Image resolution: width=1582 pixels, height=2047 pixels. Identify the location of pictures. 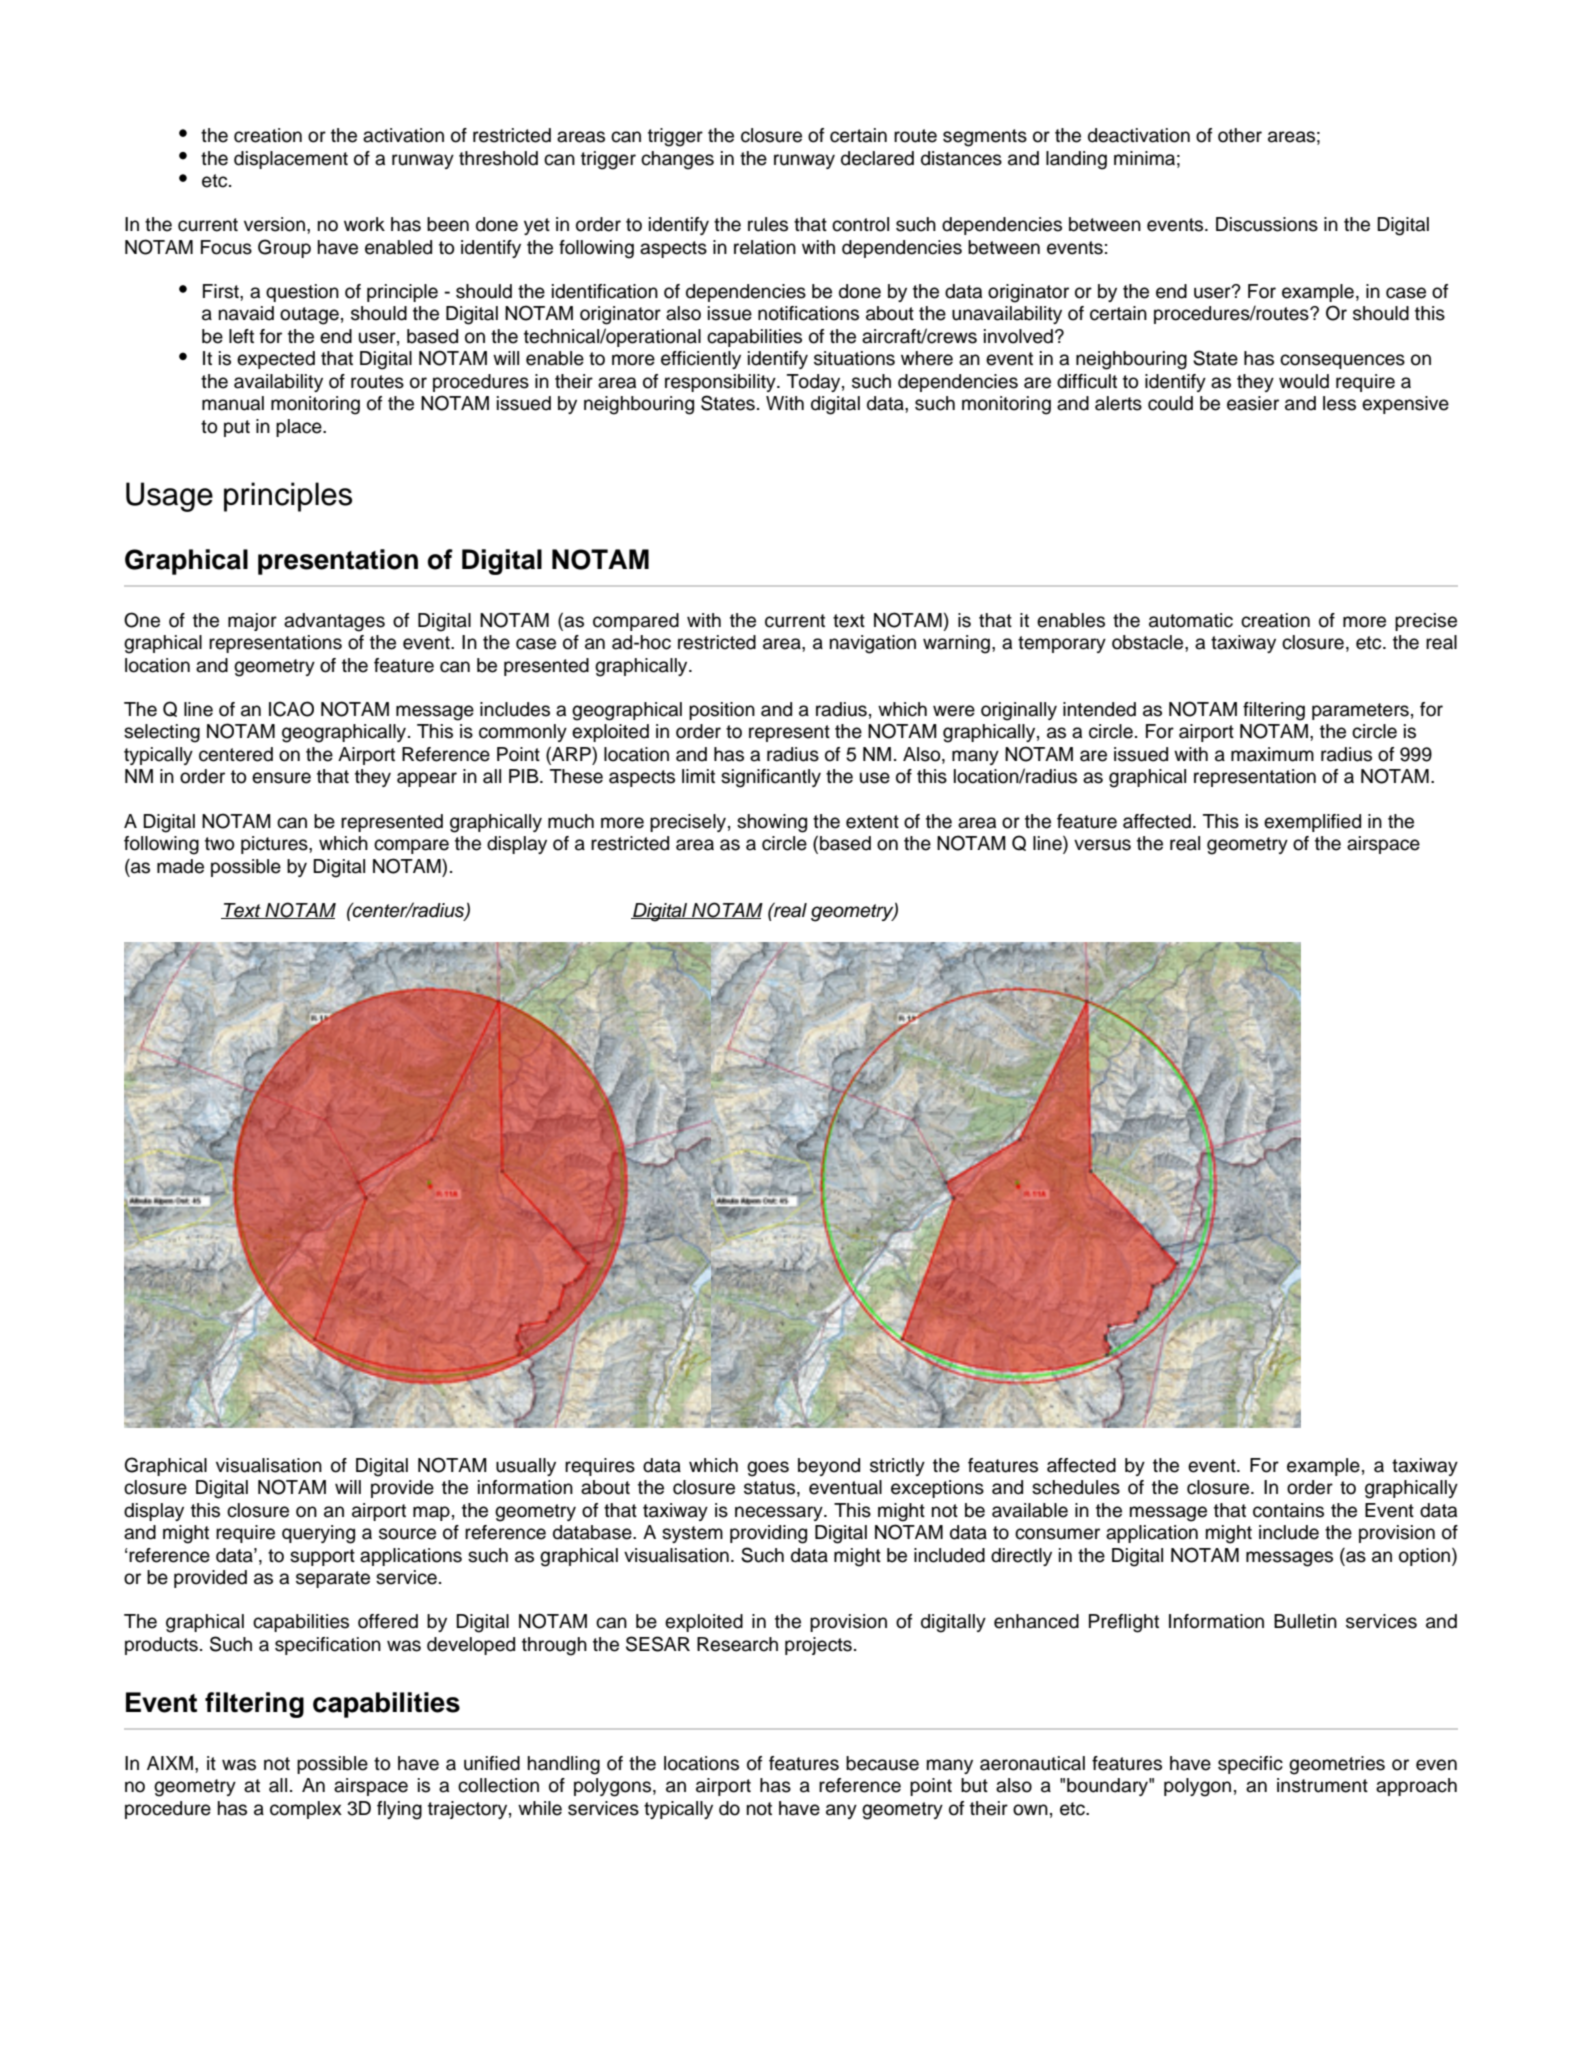
(275, 845).
